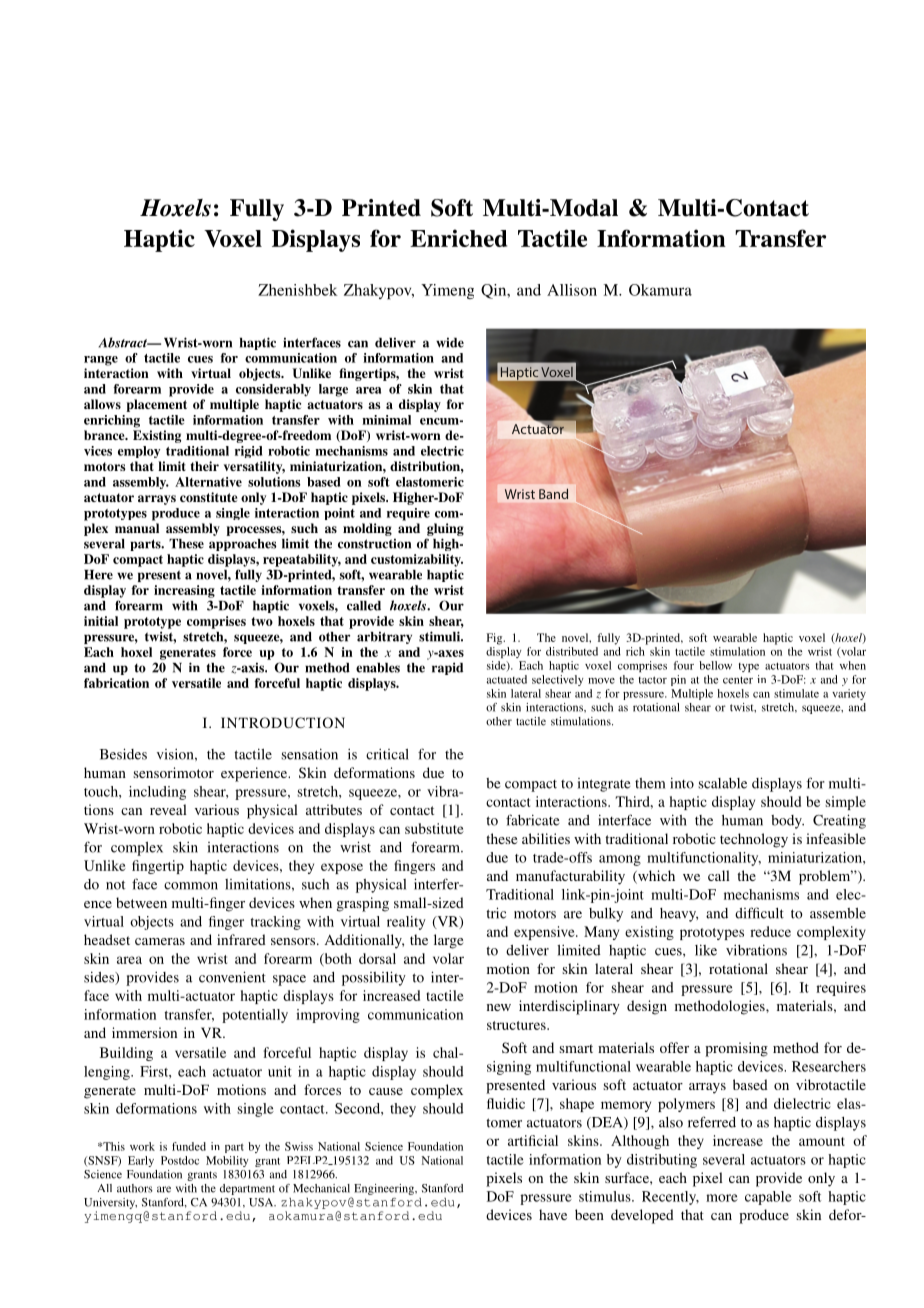 The height and width of the screenshot is (1308, 924). What do you see at coordinates (385, 1189) in the screenshot?
I see `Engineering` at bounding box center [385, 1189].
